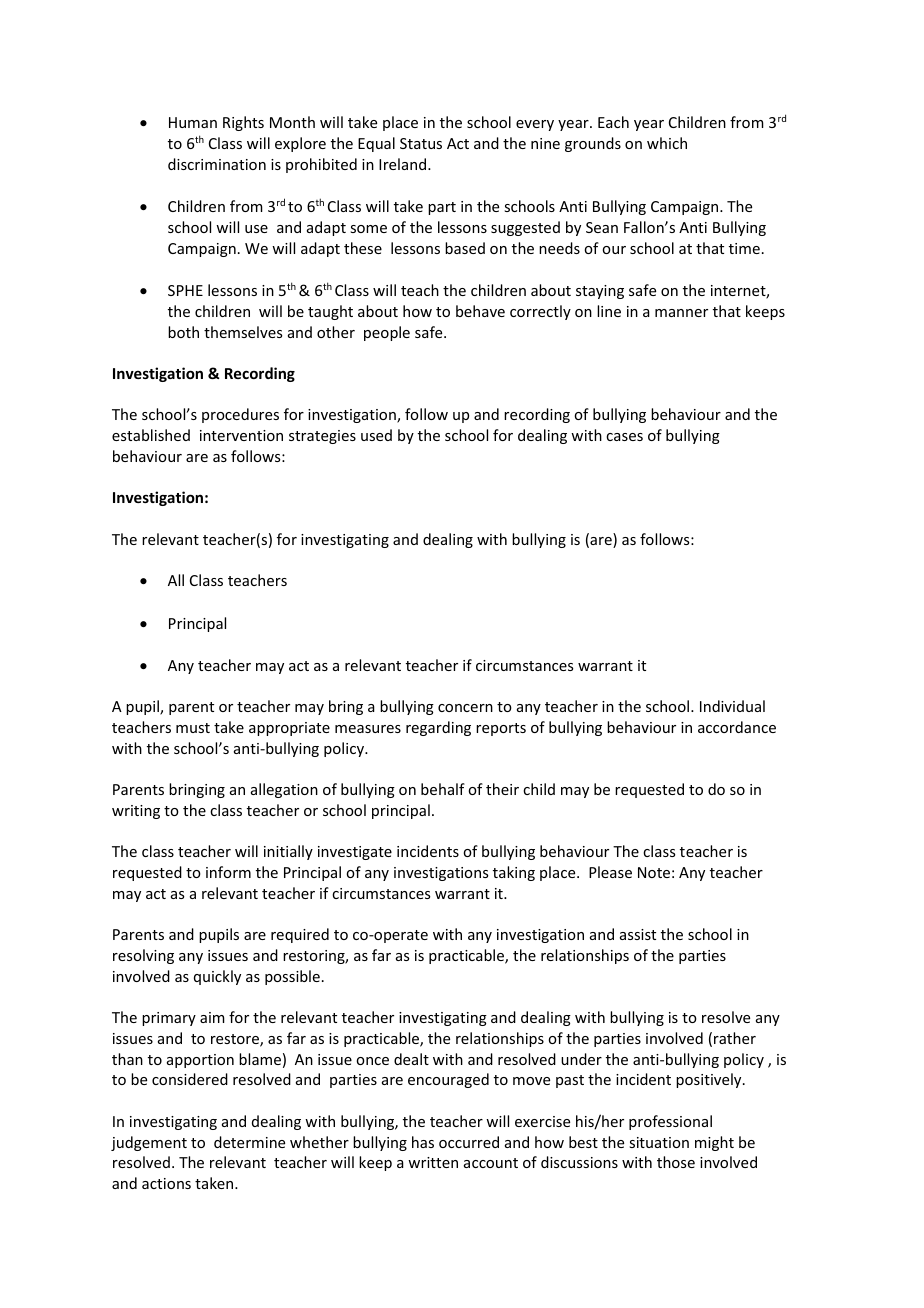 Image resolution: width=924 pixels, height=1308 pixels. I want to click on behalf, so click(443, 789).
